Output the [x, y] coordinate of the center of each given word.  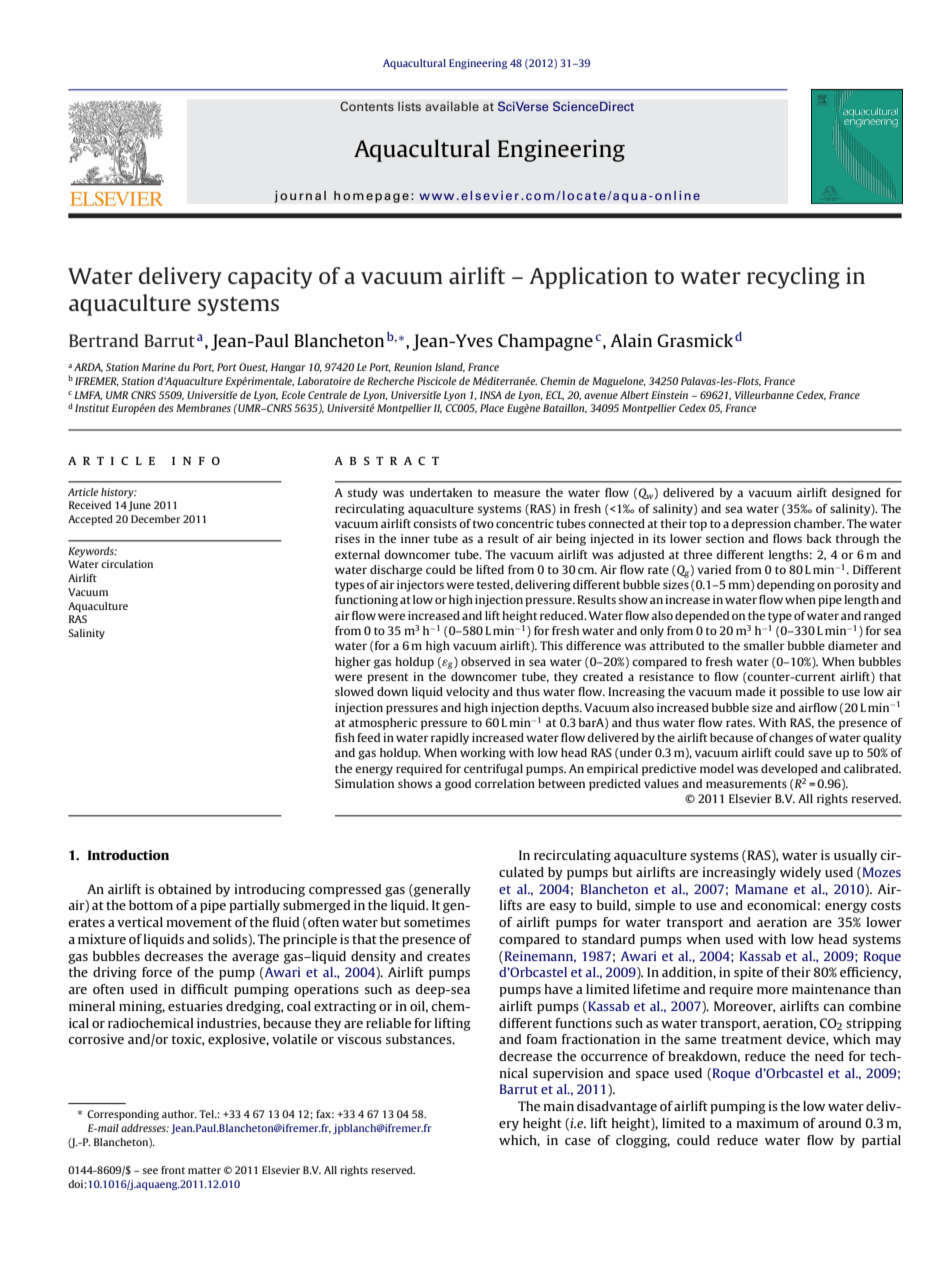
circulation [127, 564]
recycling [793, 278]
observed [486, 661]
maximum [768, 1123]
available [452, 106]
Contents [367, 106]
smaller [764, 645]
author [179, 1114]
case [578, 1141]
